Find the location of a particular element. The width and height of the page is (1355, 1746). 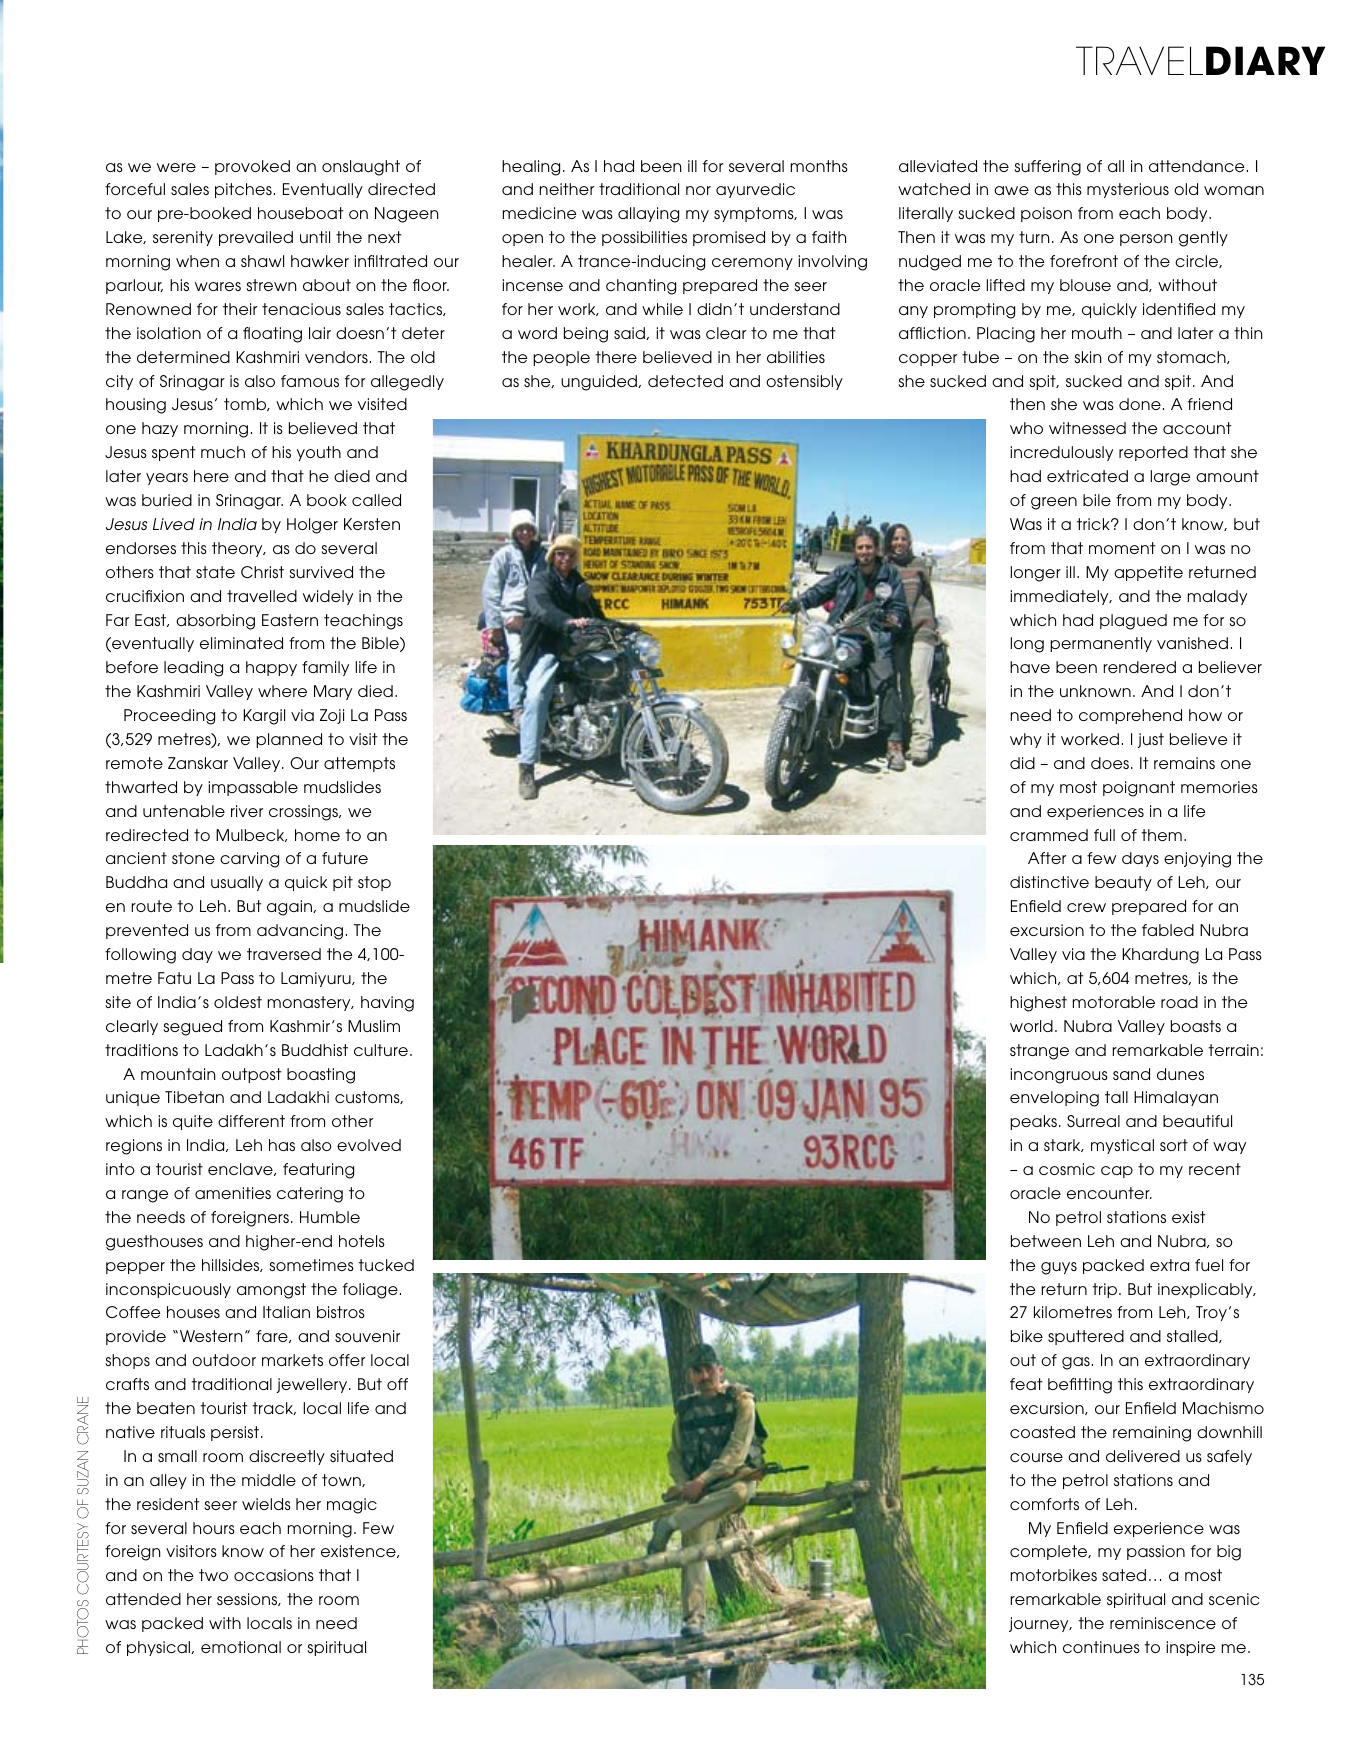

again is located at coordinates (290, 908).
